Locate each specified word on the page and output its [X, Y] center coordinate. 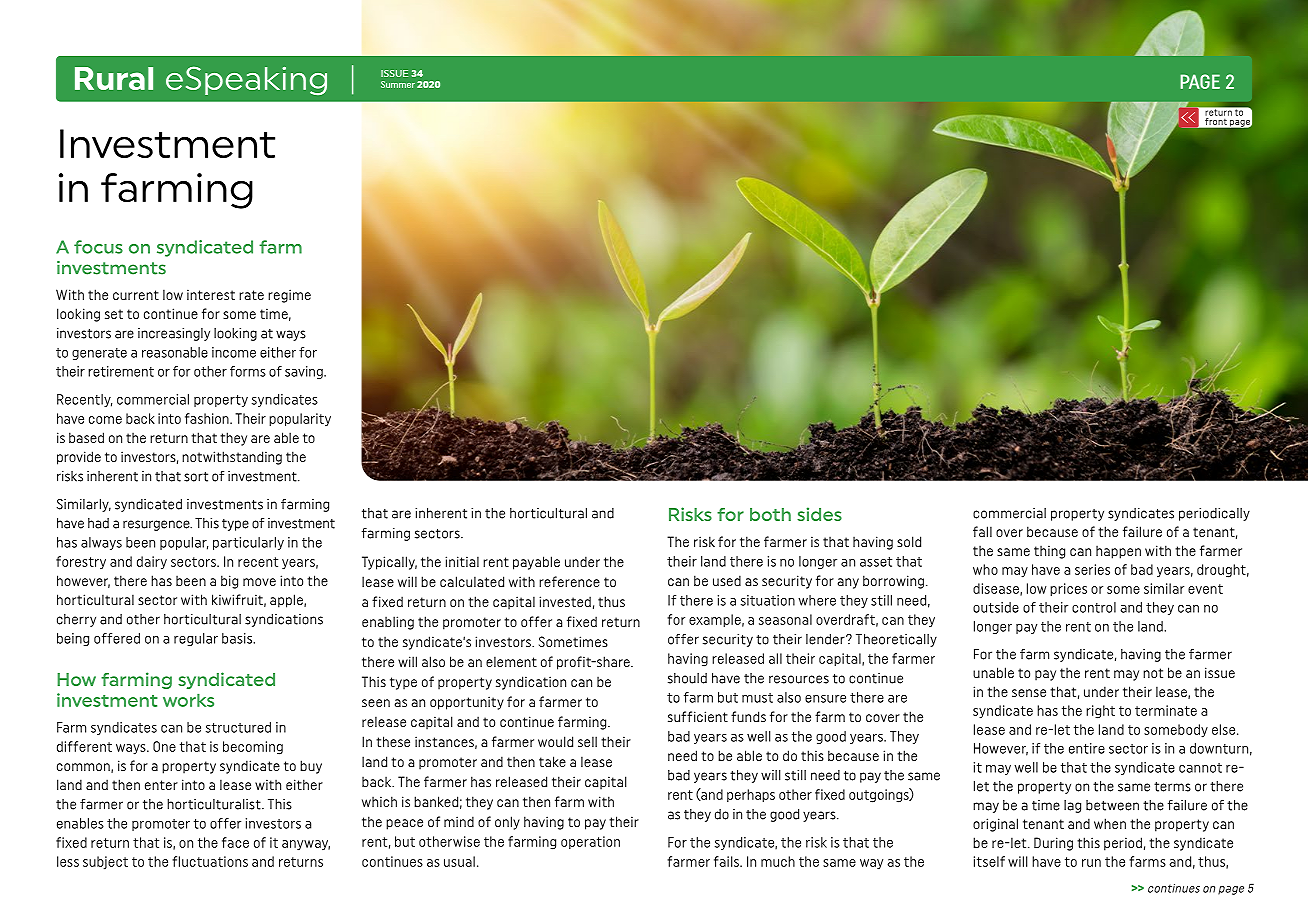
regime [289, 296]
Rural [114, 78]
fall [982, 531]
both [770, 514]
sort [196, 477]
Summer [398, 84]
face [235, 842]
